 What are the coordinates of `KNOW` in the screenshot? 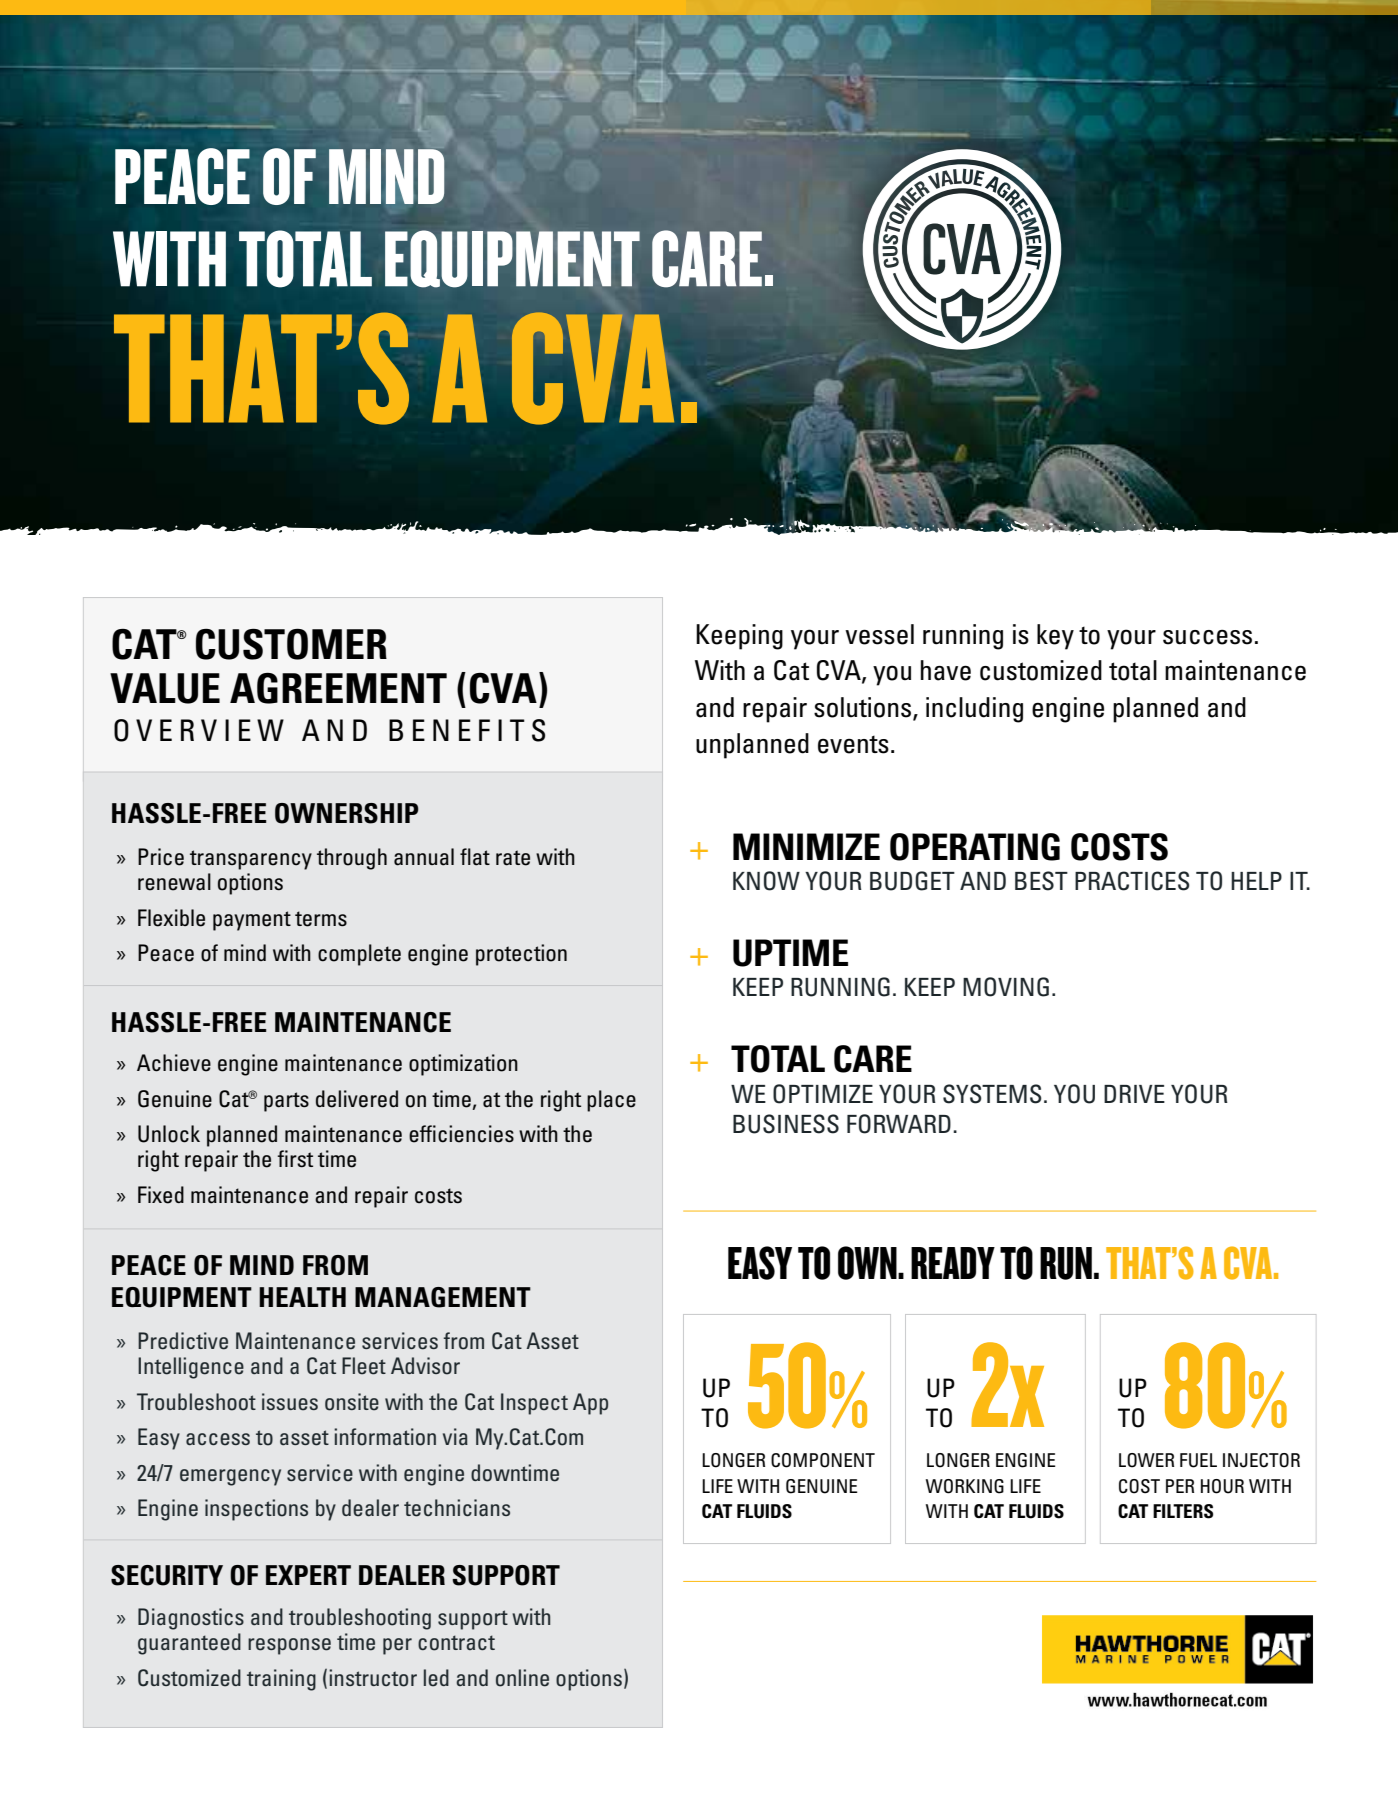 It's located at (766, 881).
